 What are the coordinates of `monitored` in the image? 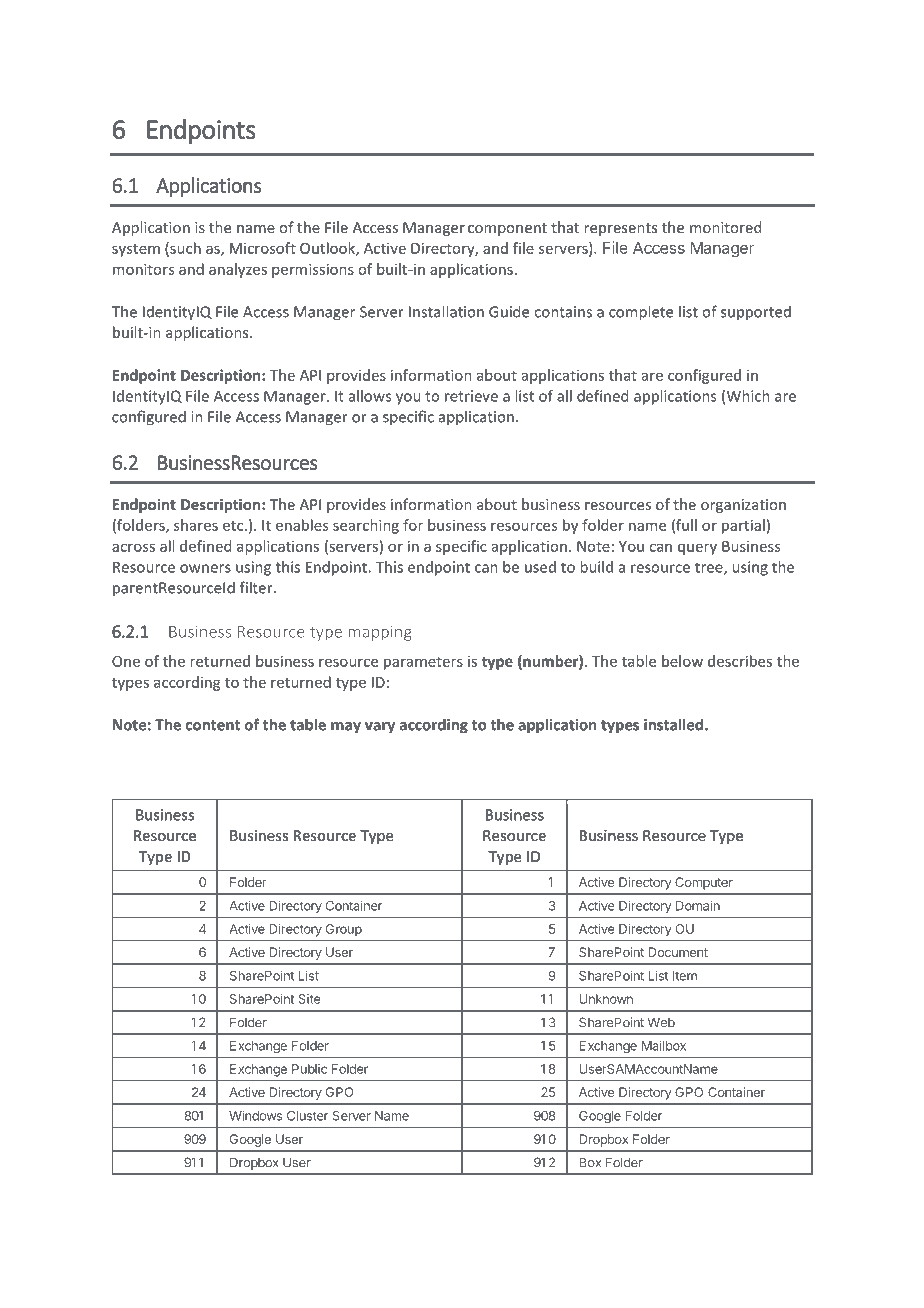 It's located at (725, 227).
